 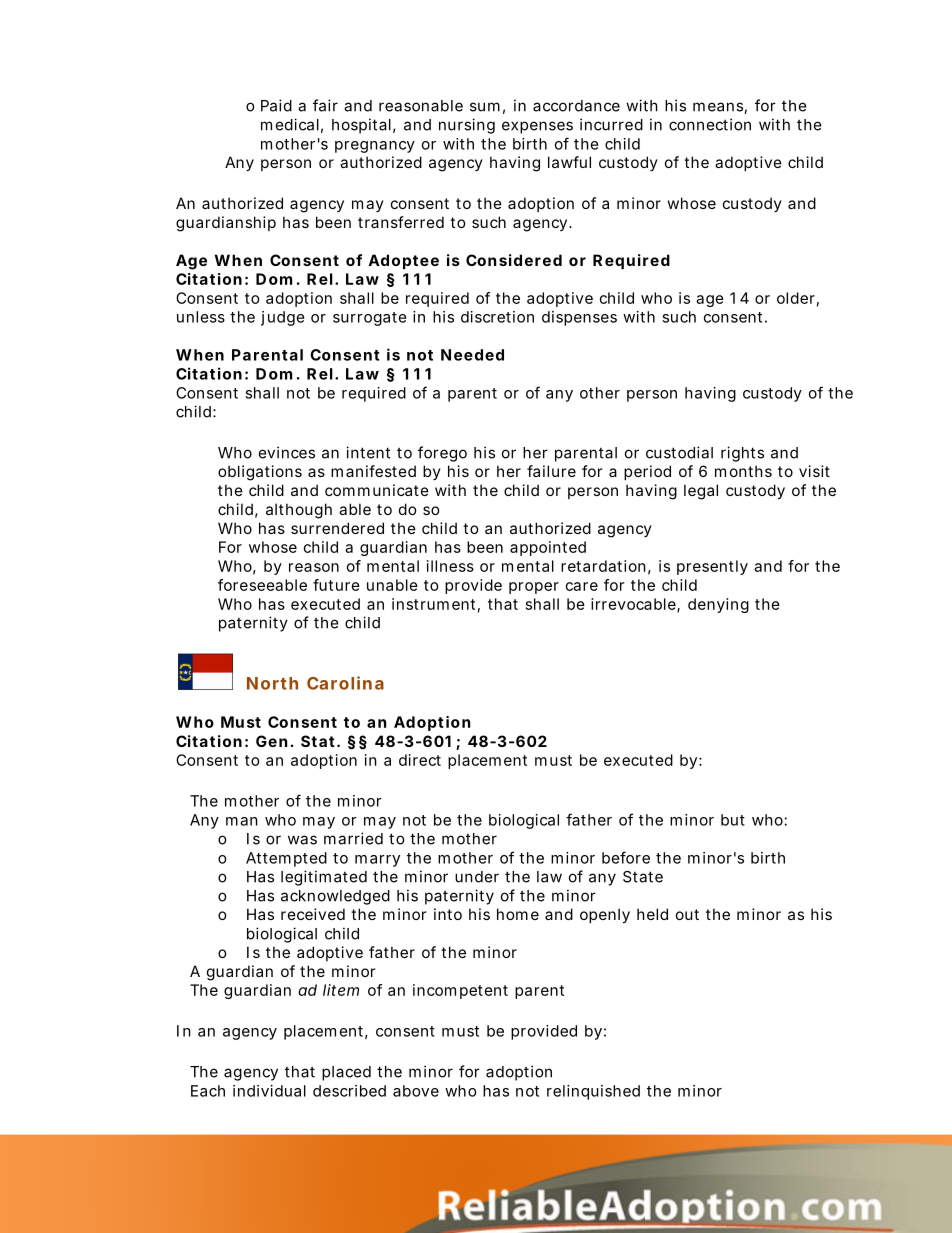 What do you see at coordinates (742, 454) in the screenshot?
I see `rights` at bounding box center [742, 454].
